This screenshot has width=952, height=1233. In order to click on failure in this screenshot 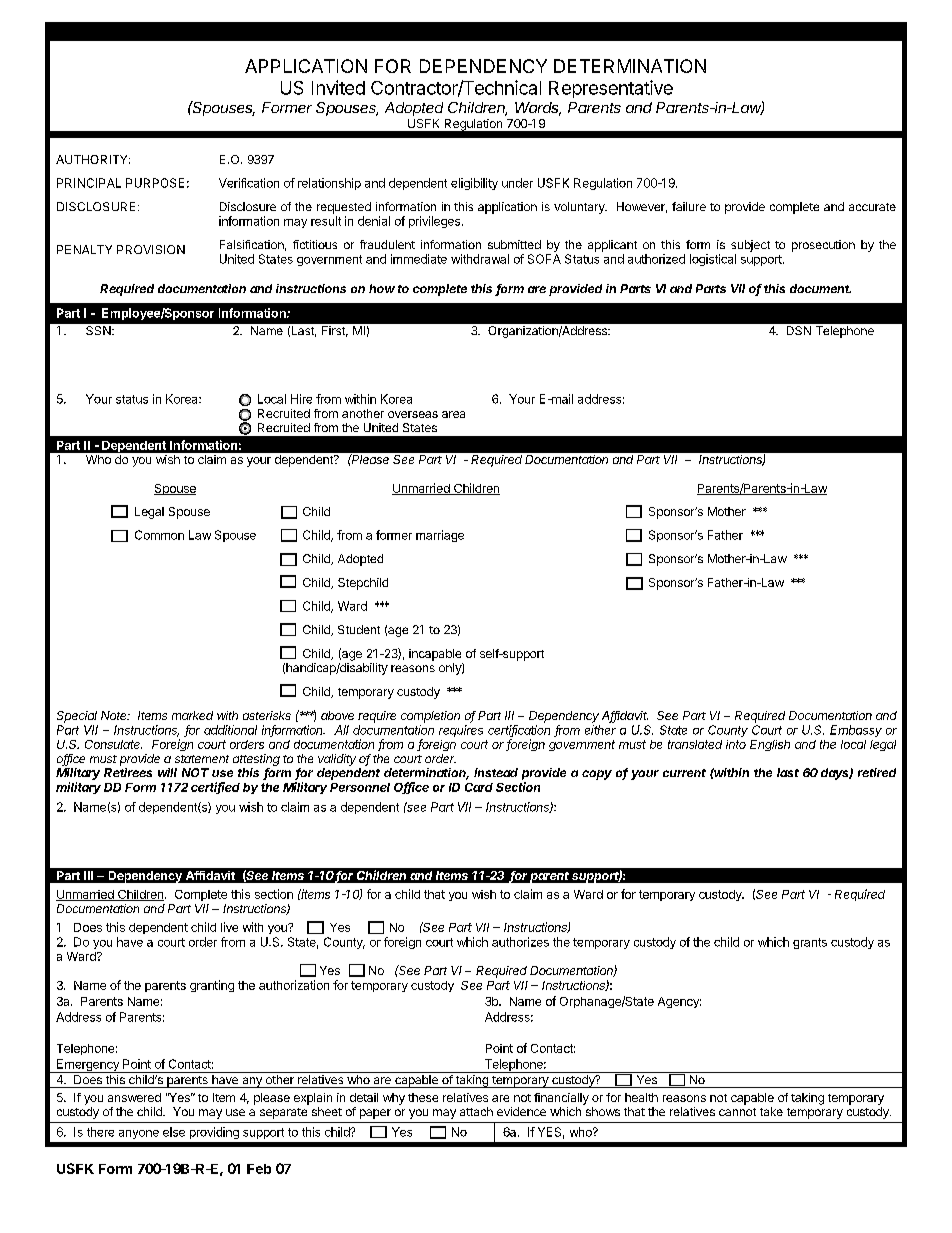, I will do `click(689, 206)`.
